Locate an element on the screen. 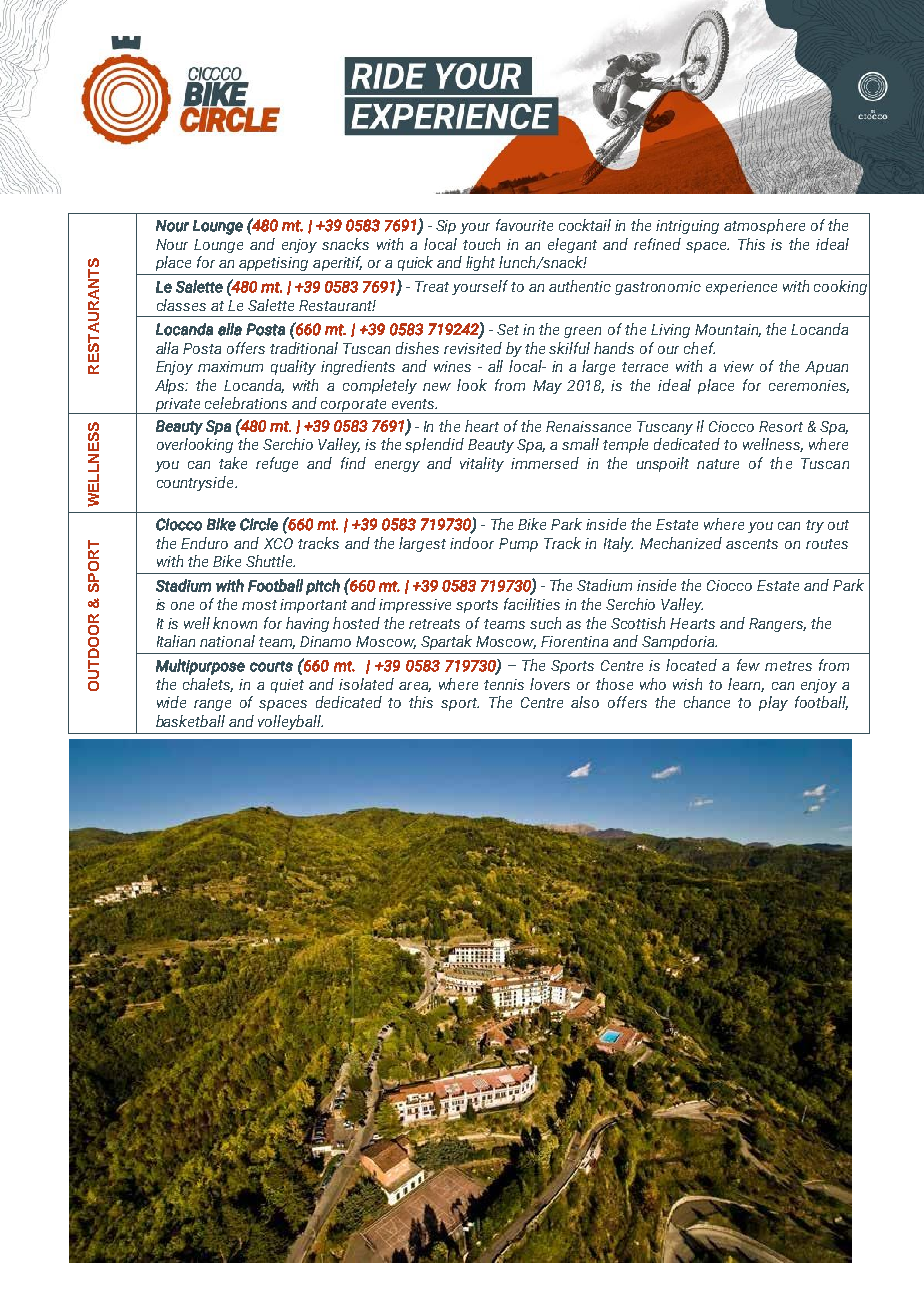 The width and height of the screenshot is (924, 1307). most is located at coordinates (259, 605).
